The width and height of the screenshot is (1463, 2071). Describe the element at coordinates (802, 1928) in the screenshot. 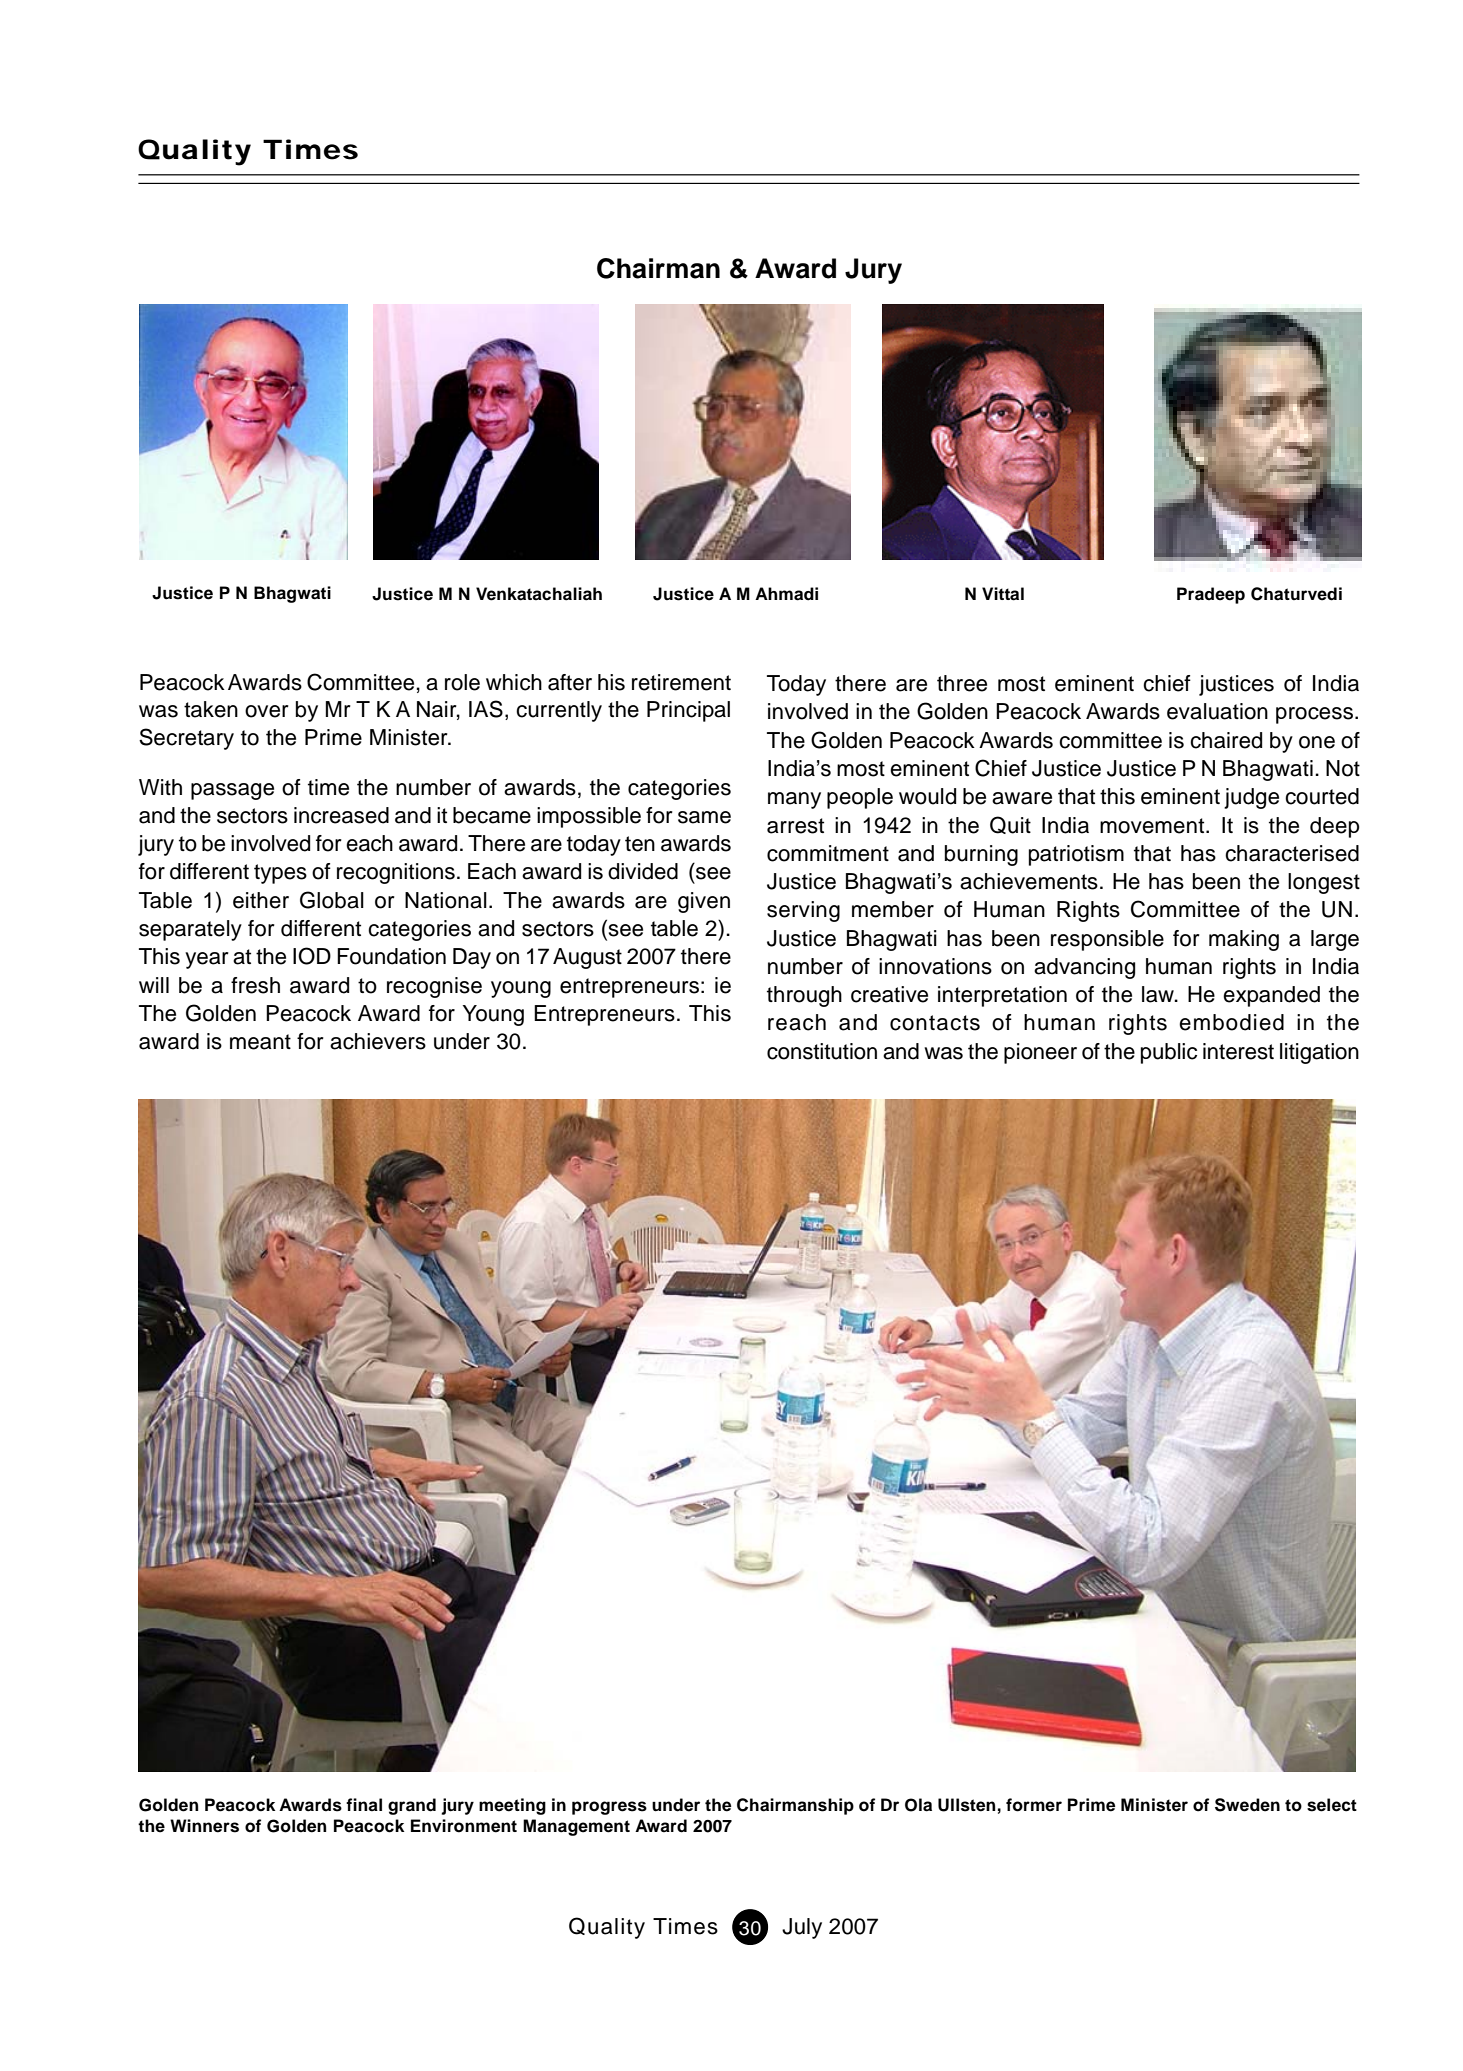

I see `July` at that location.
